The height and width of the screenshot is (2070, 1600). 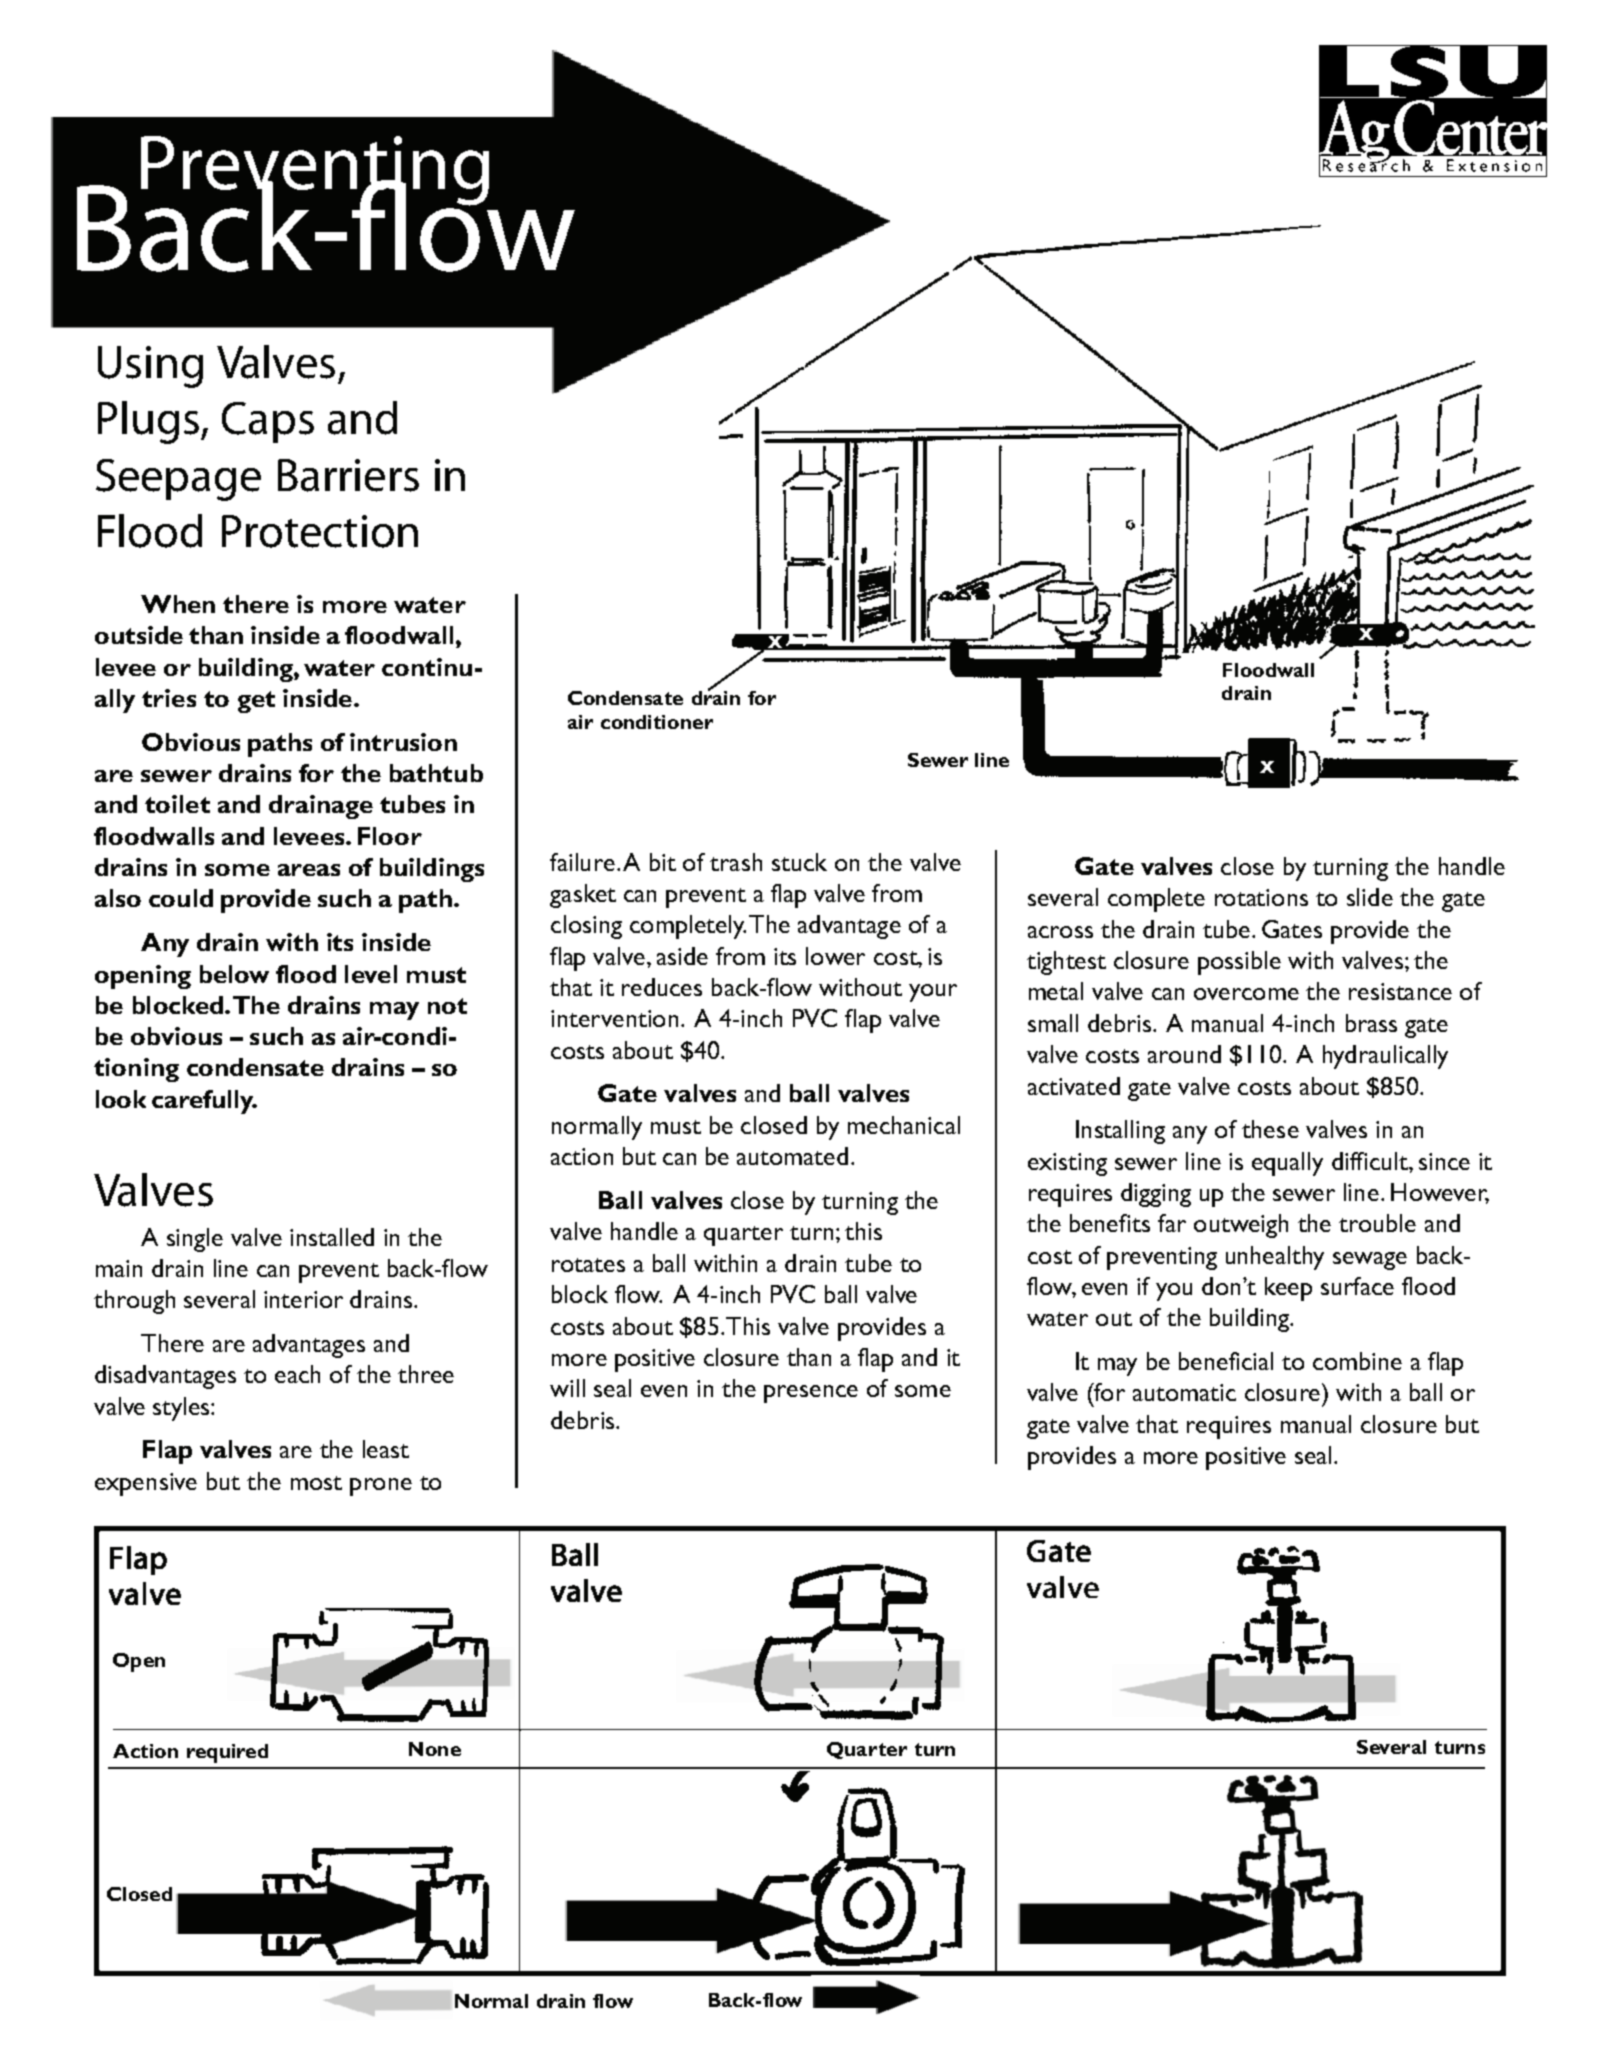 What do you see at coordinates (1261, 897) in the screenshot?
I see `rotations` at bounding box center [1261, 897].
